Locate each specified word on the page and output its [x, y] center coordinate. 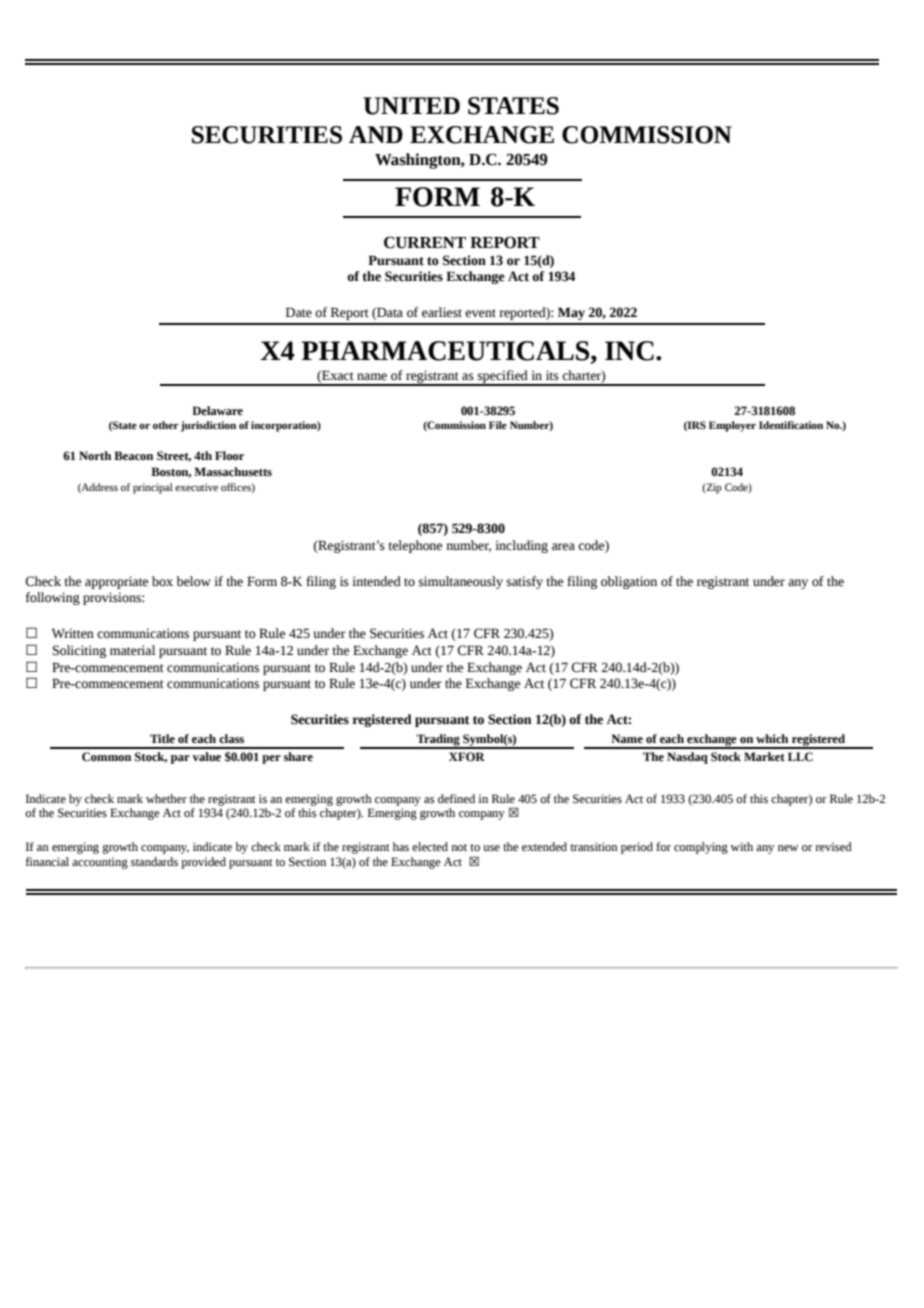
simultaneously [461, 582]
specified [503, 377]
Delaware [217, 411]
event [480, 313]
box [162, 581]
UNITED [411, 106]
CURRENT [425, 242]
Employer [732, 426]
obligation [629, 582]
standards [154, 862]
